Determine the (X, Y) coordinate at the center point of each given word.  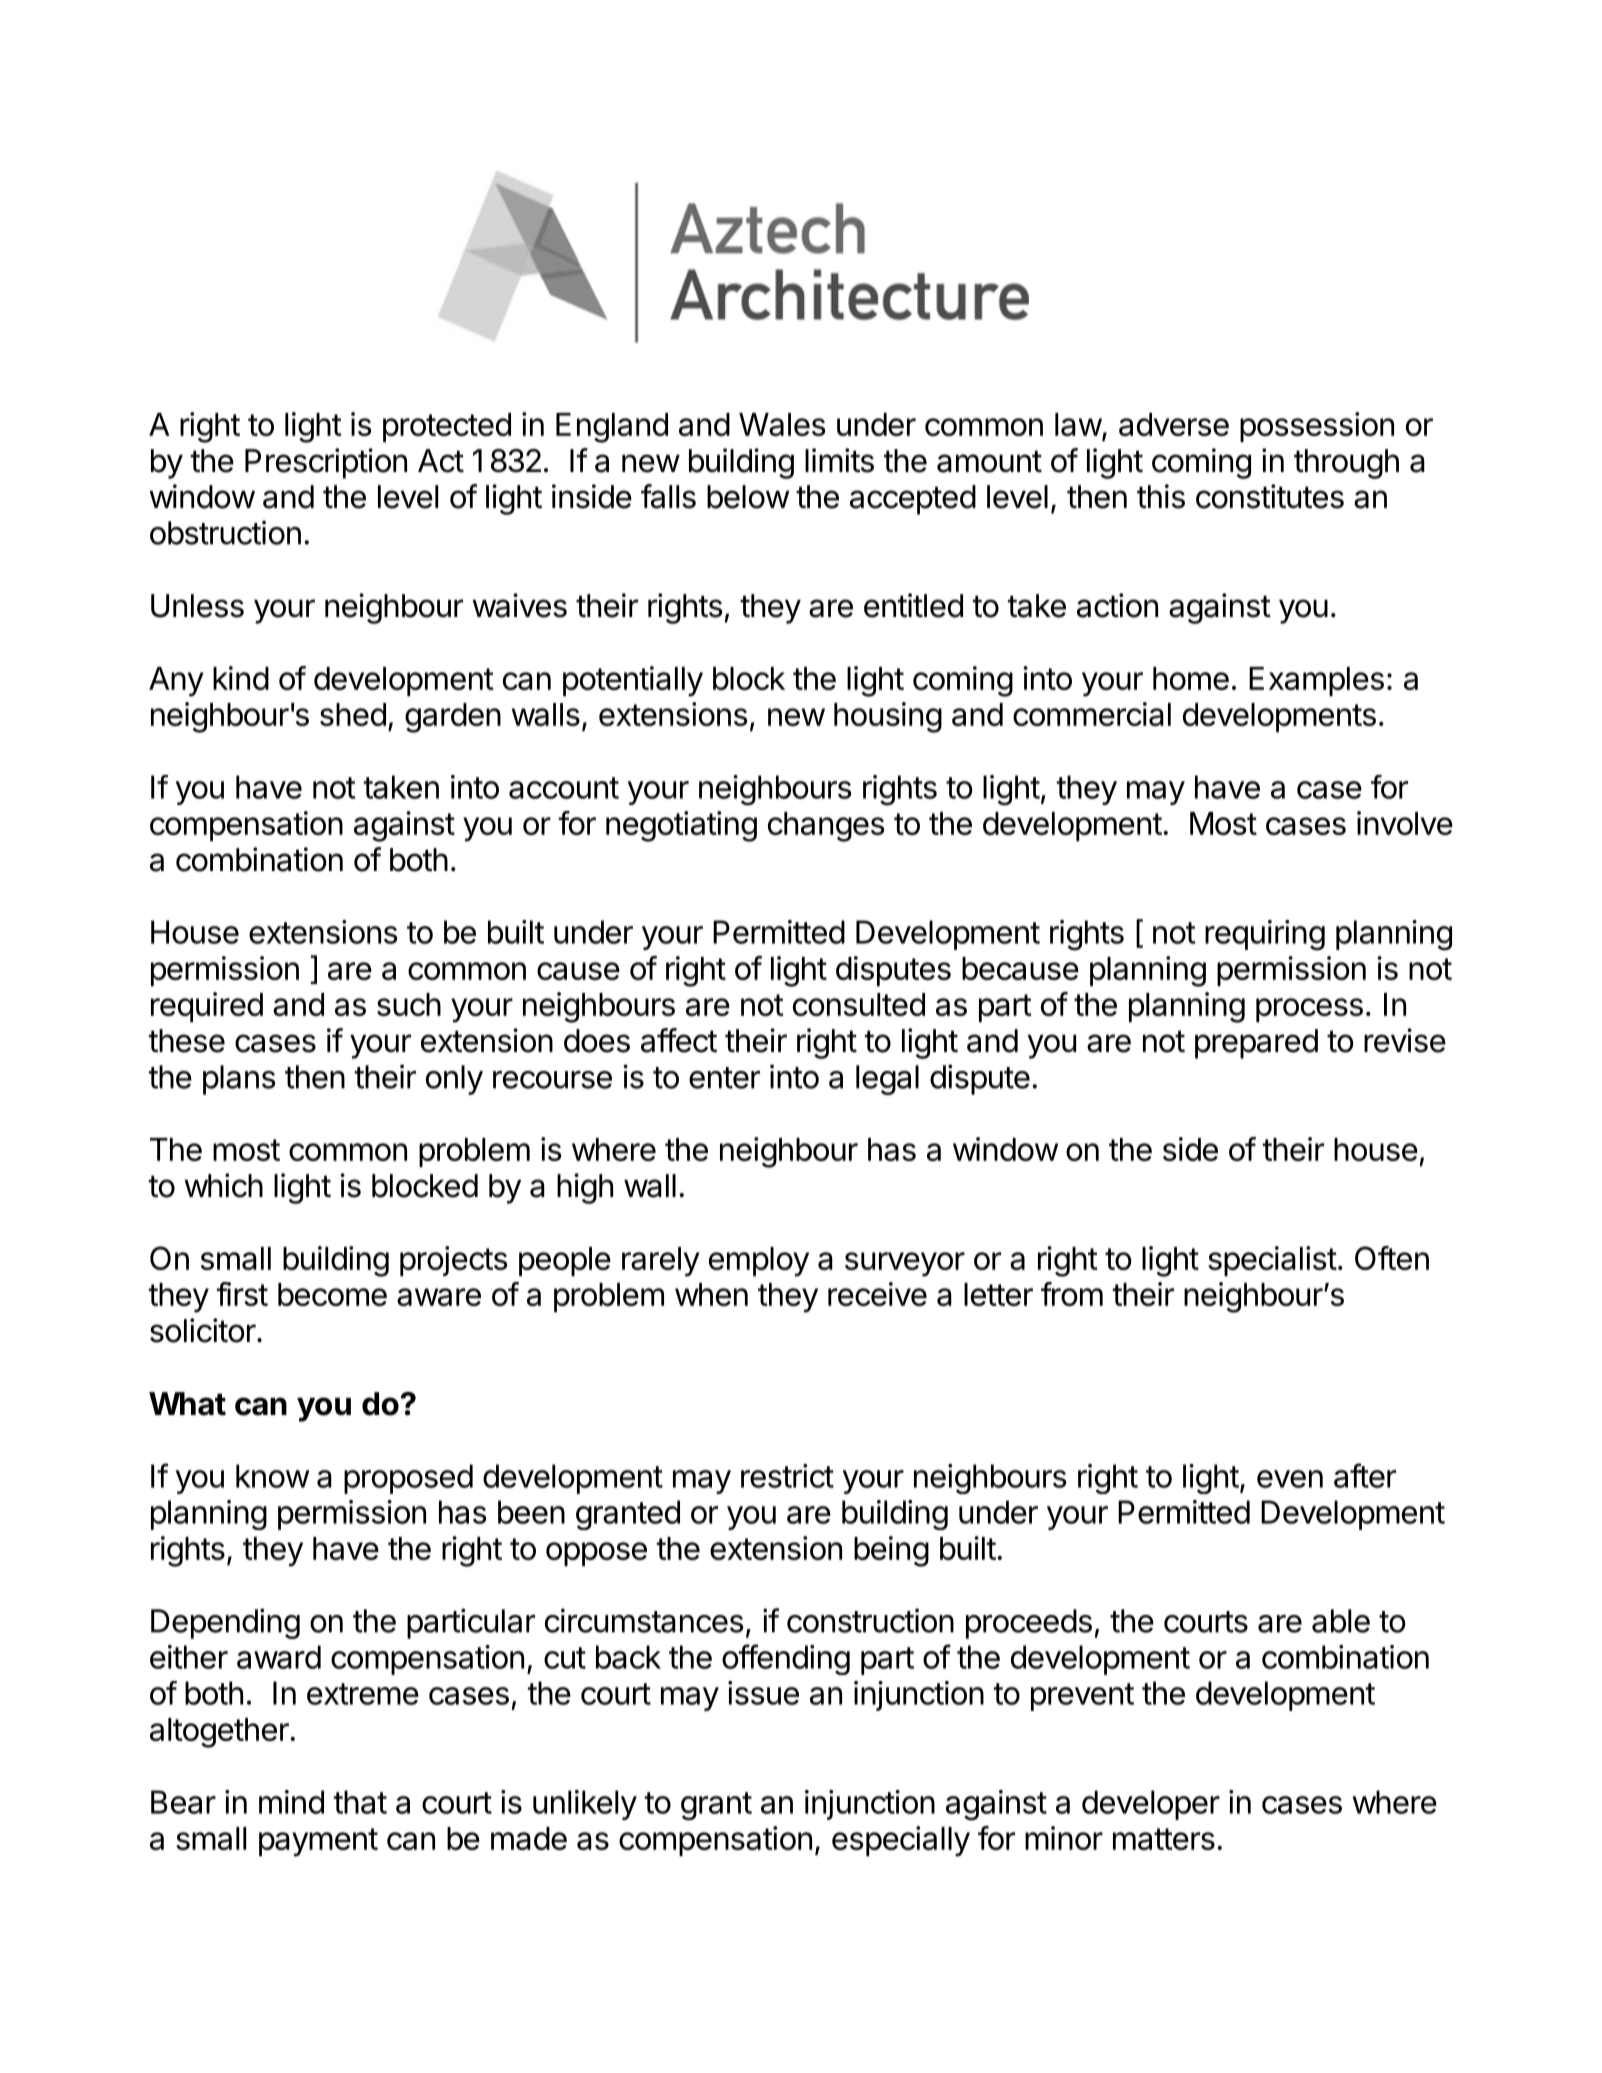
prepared (1256, 1044)
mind (291, 1802)
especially (901, 1841)
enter (724, 1078)
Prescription (326, 463)
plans (239, 1080)
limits (839, 460)
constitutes (1270, 496)
